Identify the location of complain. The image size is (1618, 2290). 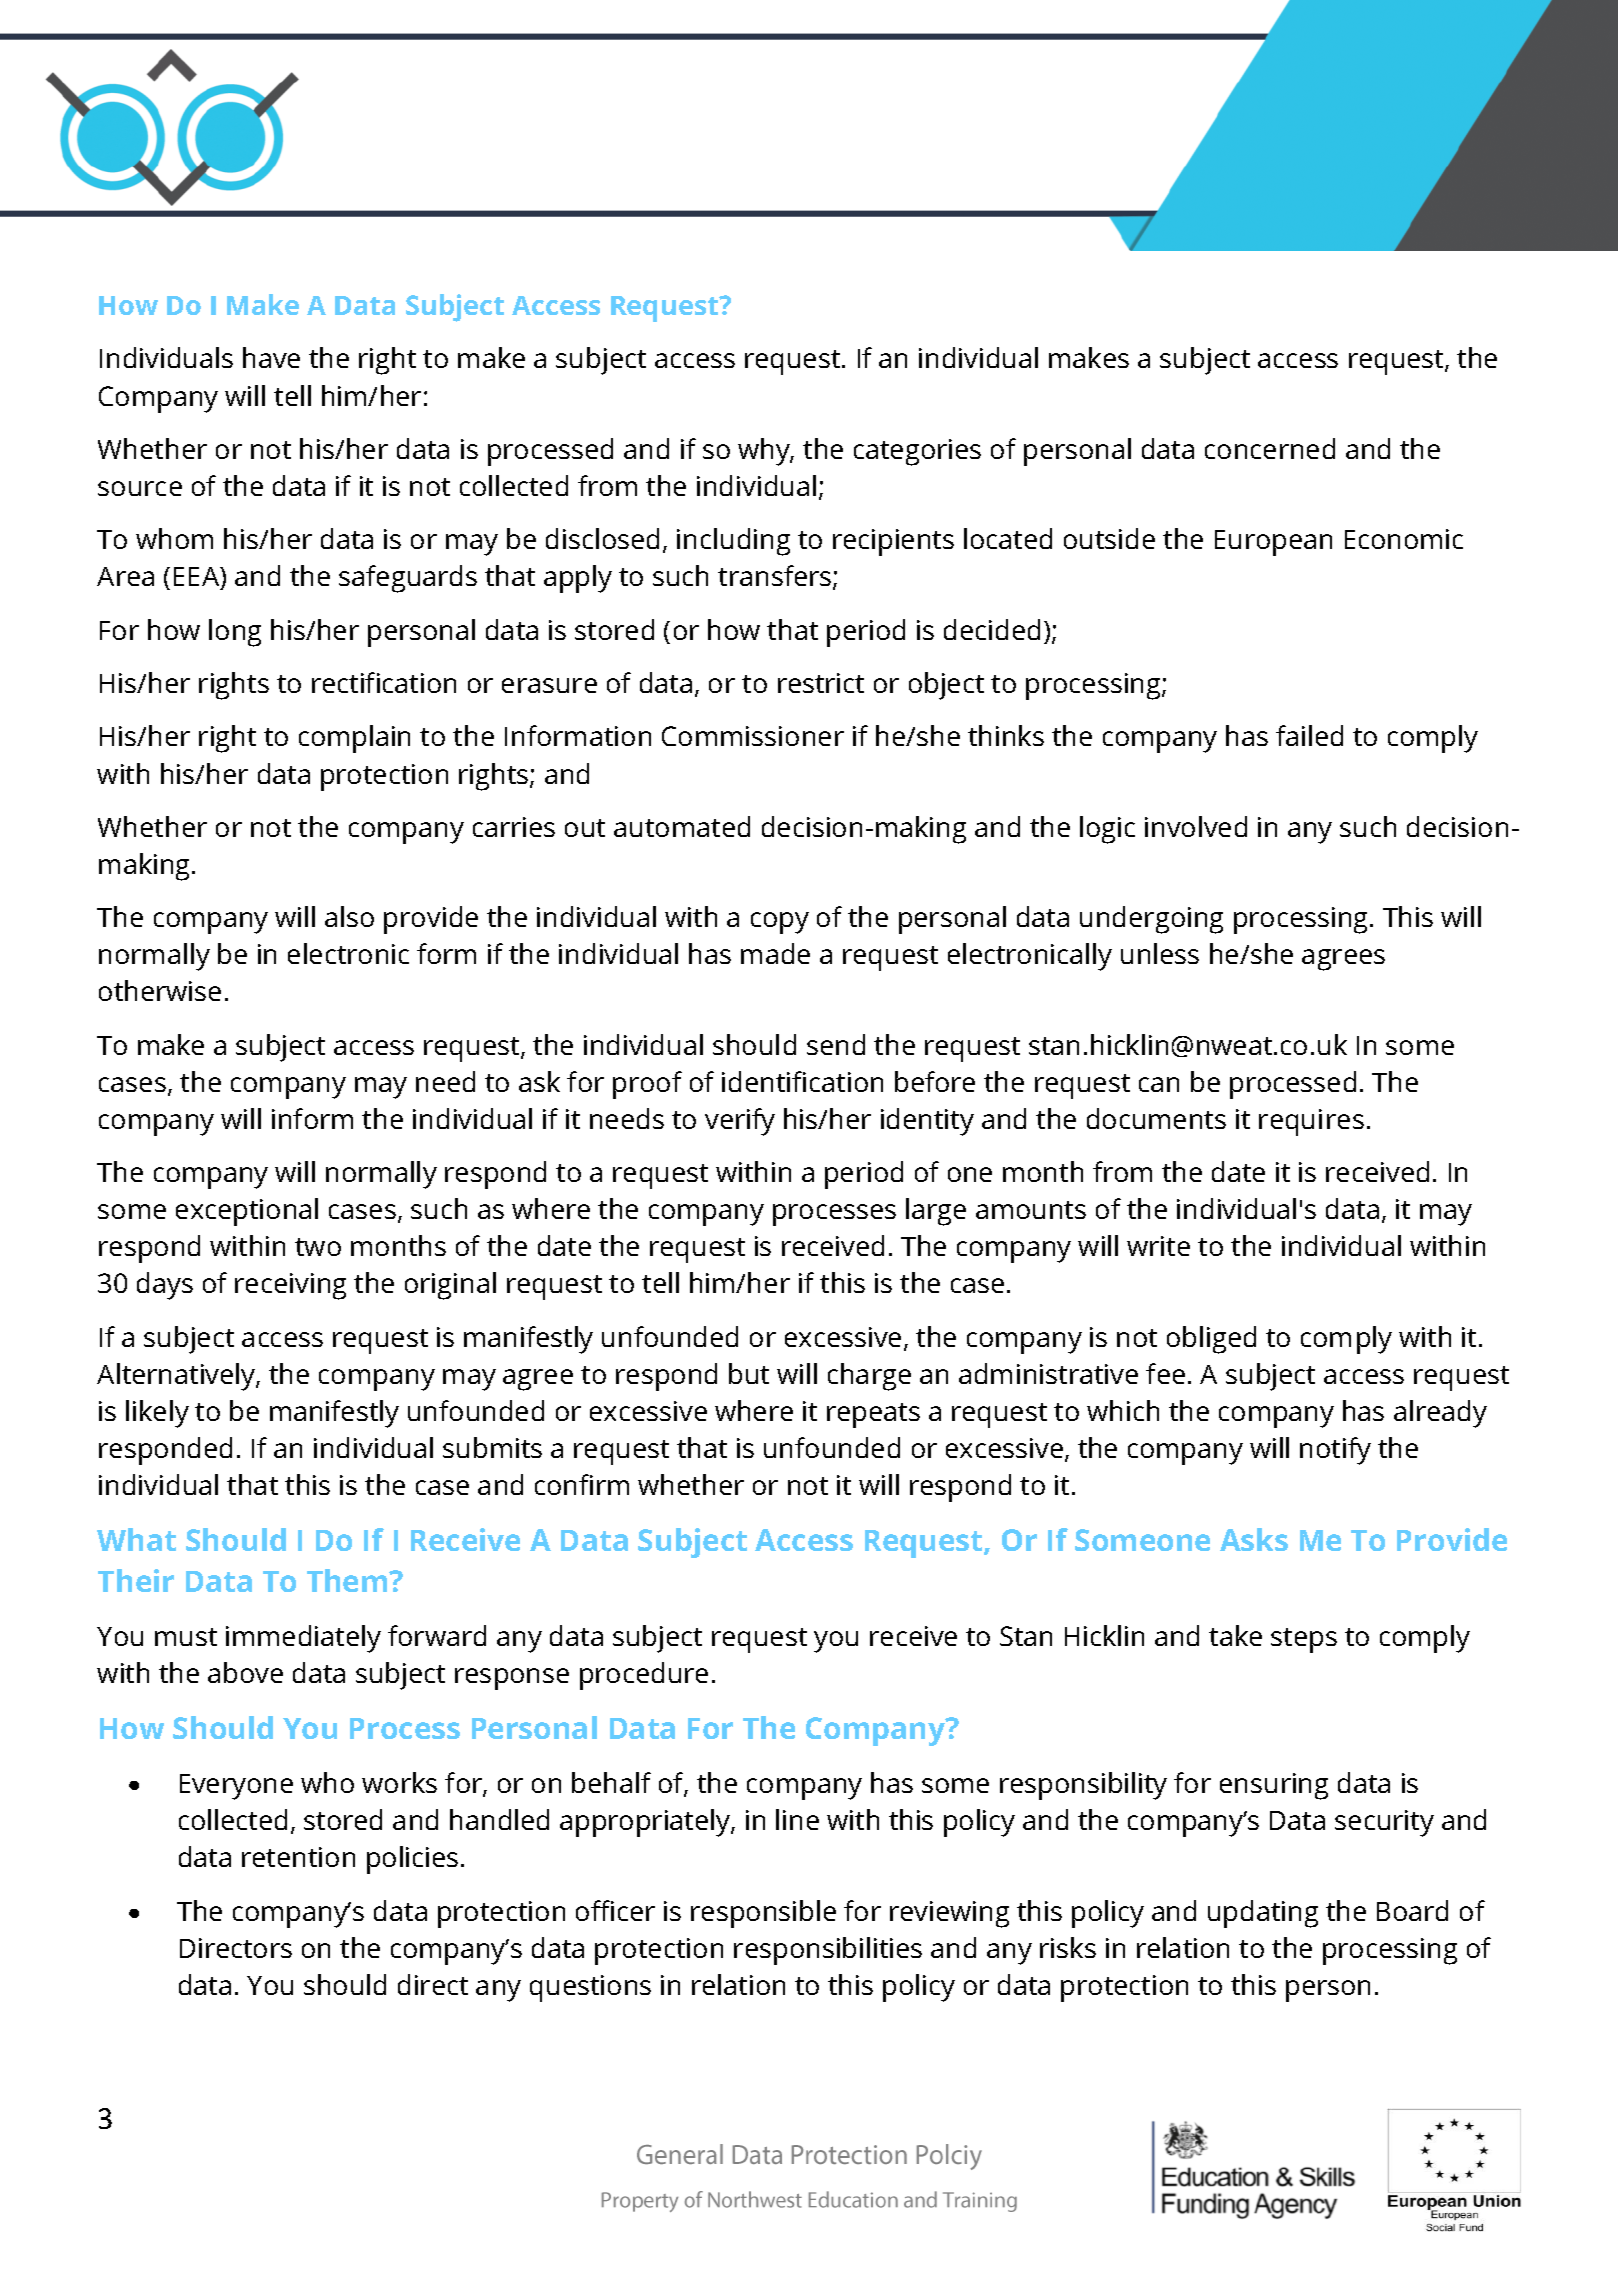
(354, 739).
